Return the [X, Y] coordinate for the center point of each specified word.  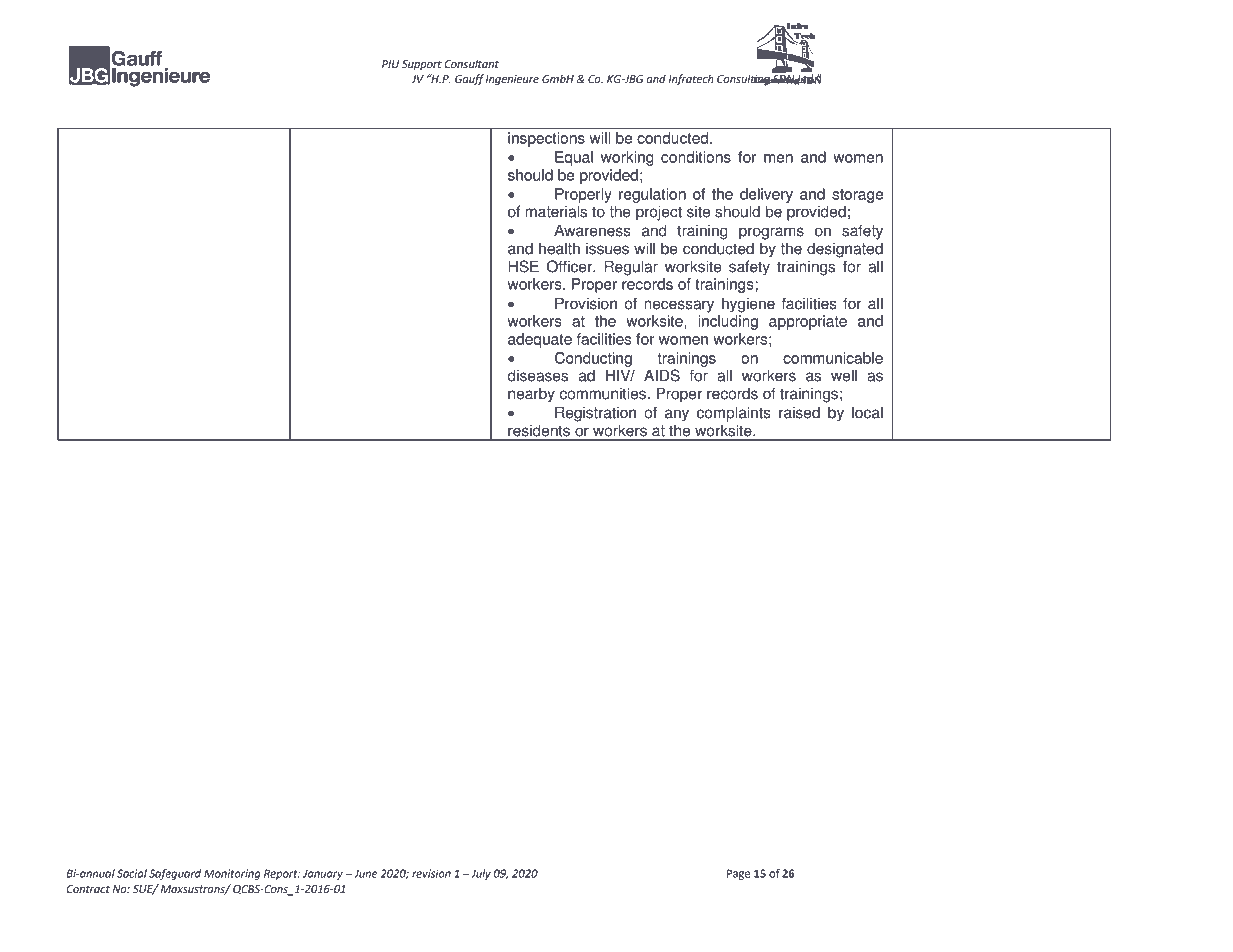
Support [422, 65]
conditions [696, 157]
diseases [538, 375]
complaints [734, 414]
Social [132, 873]
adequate [540, 340]
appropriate [808, 322]
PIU [390, 64]
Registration [595, 414]
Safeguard [175, 874]
